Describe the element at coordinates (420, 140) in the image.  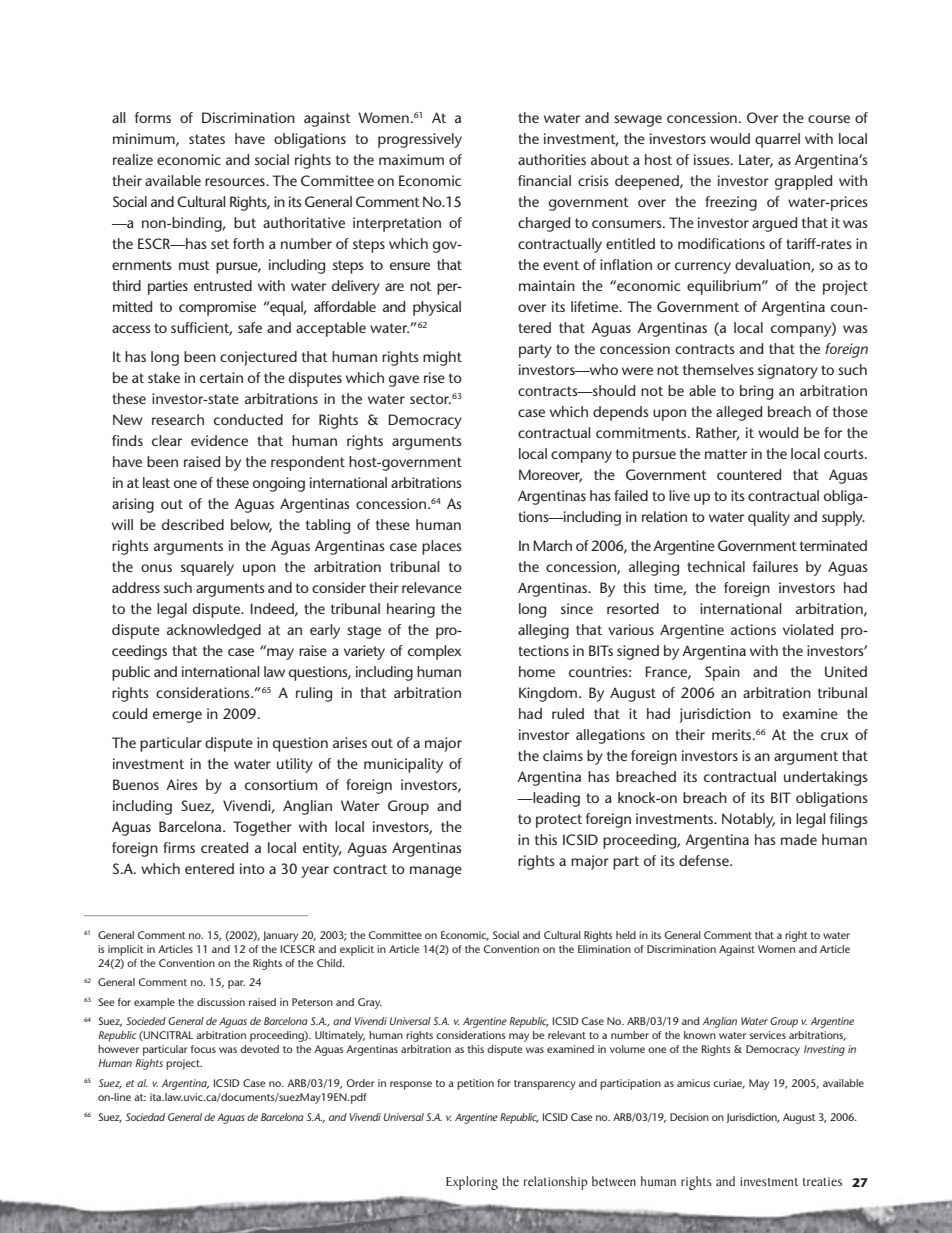
I see `progressively` at that location.
